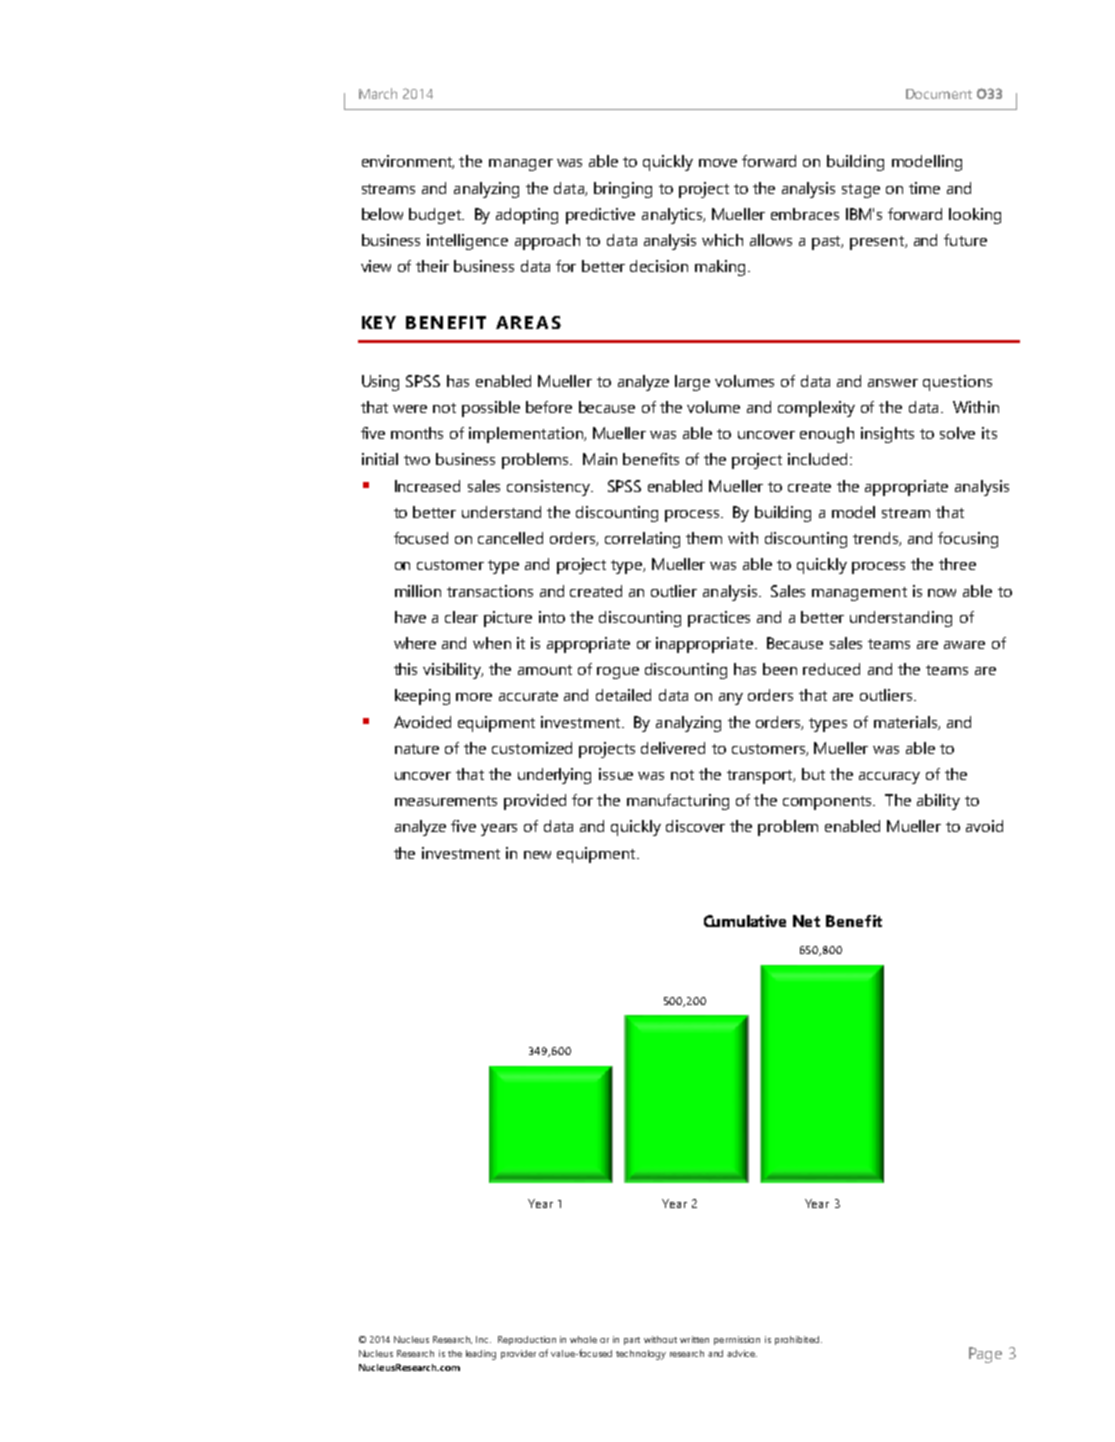  Describe the element at coordinates (938, 802) in the document. I see `ability` at that location.
